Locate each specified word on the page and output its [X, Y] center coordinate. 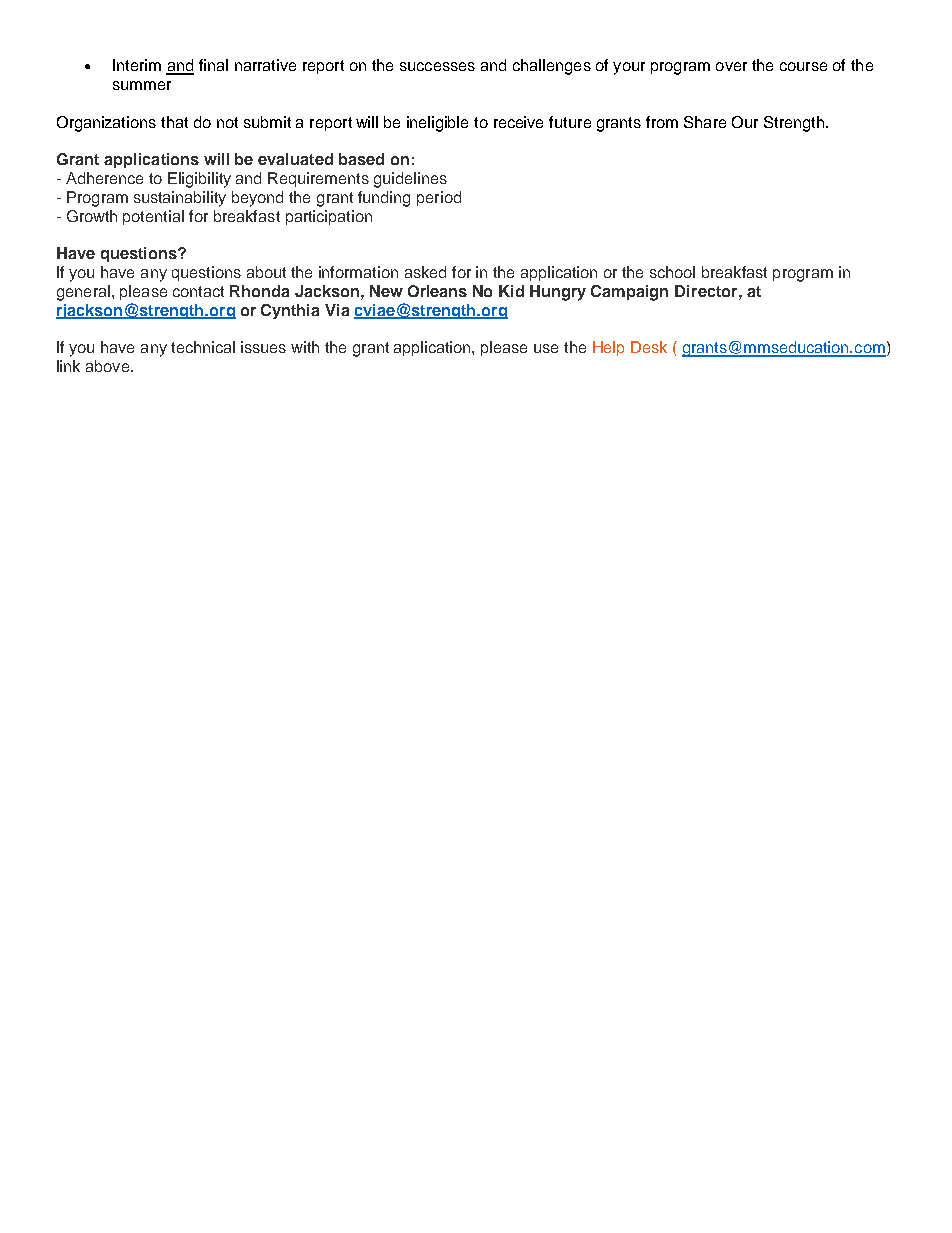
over [731, 66]
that [174, 122]
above [107, 366]
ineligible [437, 124]
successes [437, 66]
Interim [137, 65]
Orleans [437, 291]
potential [153, 217]
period [439, 198]
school [672, 272]
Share [705, 122]
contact [198, 291]
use [546, 348]
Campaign [629, 293]
